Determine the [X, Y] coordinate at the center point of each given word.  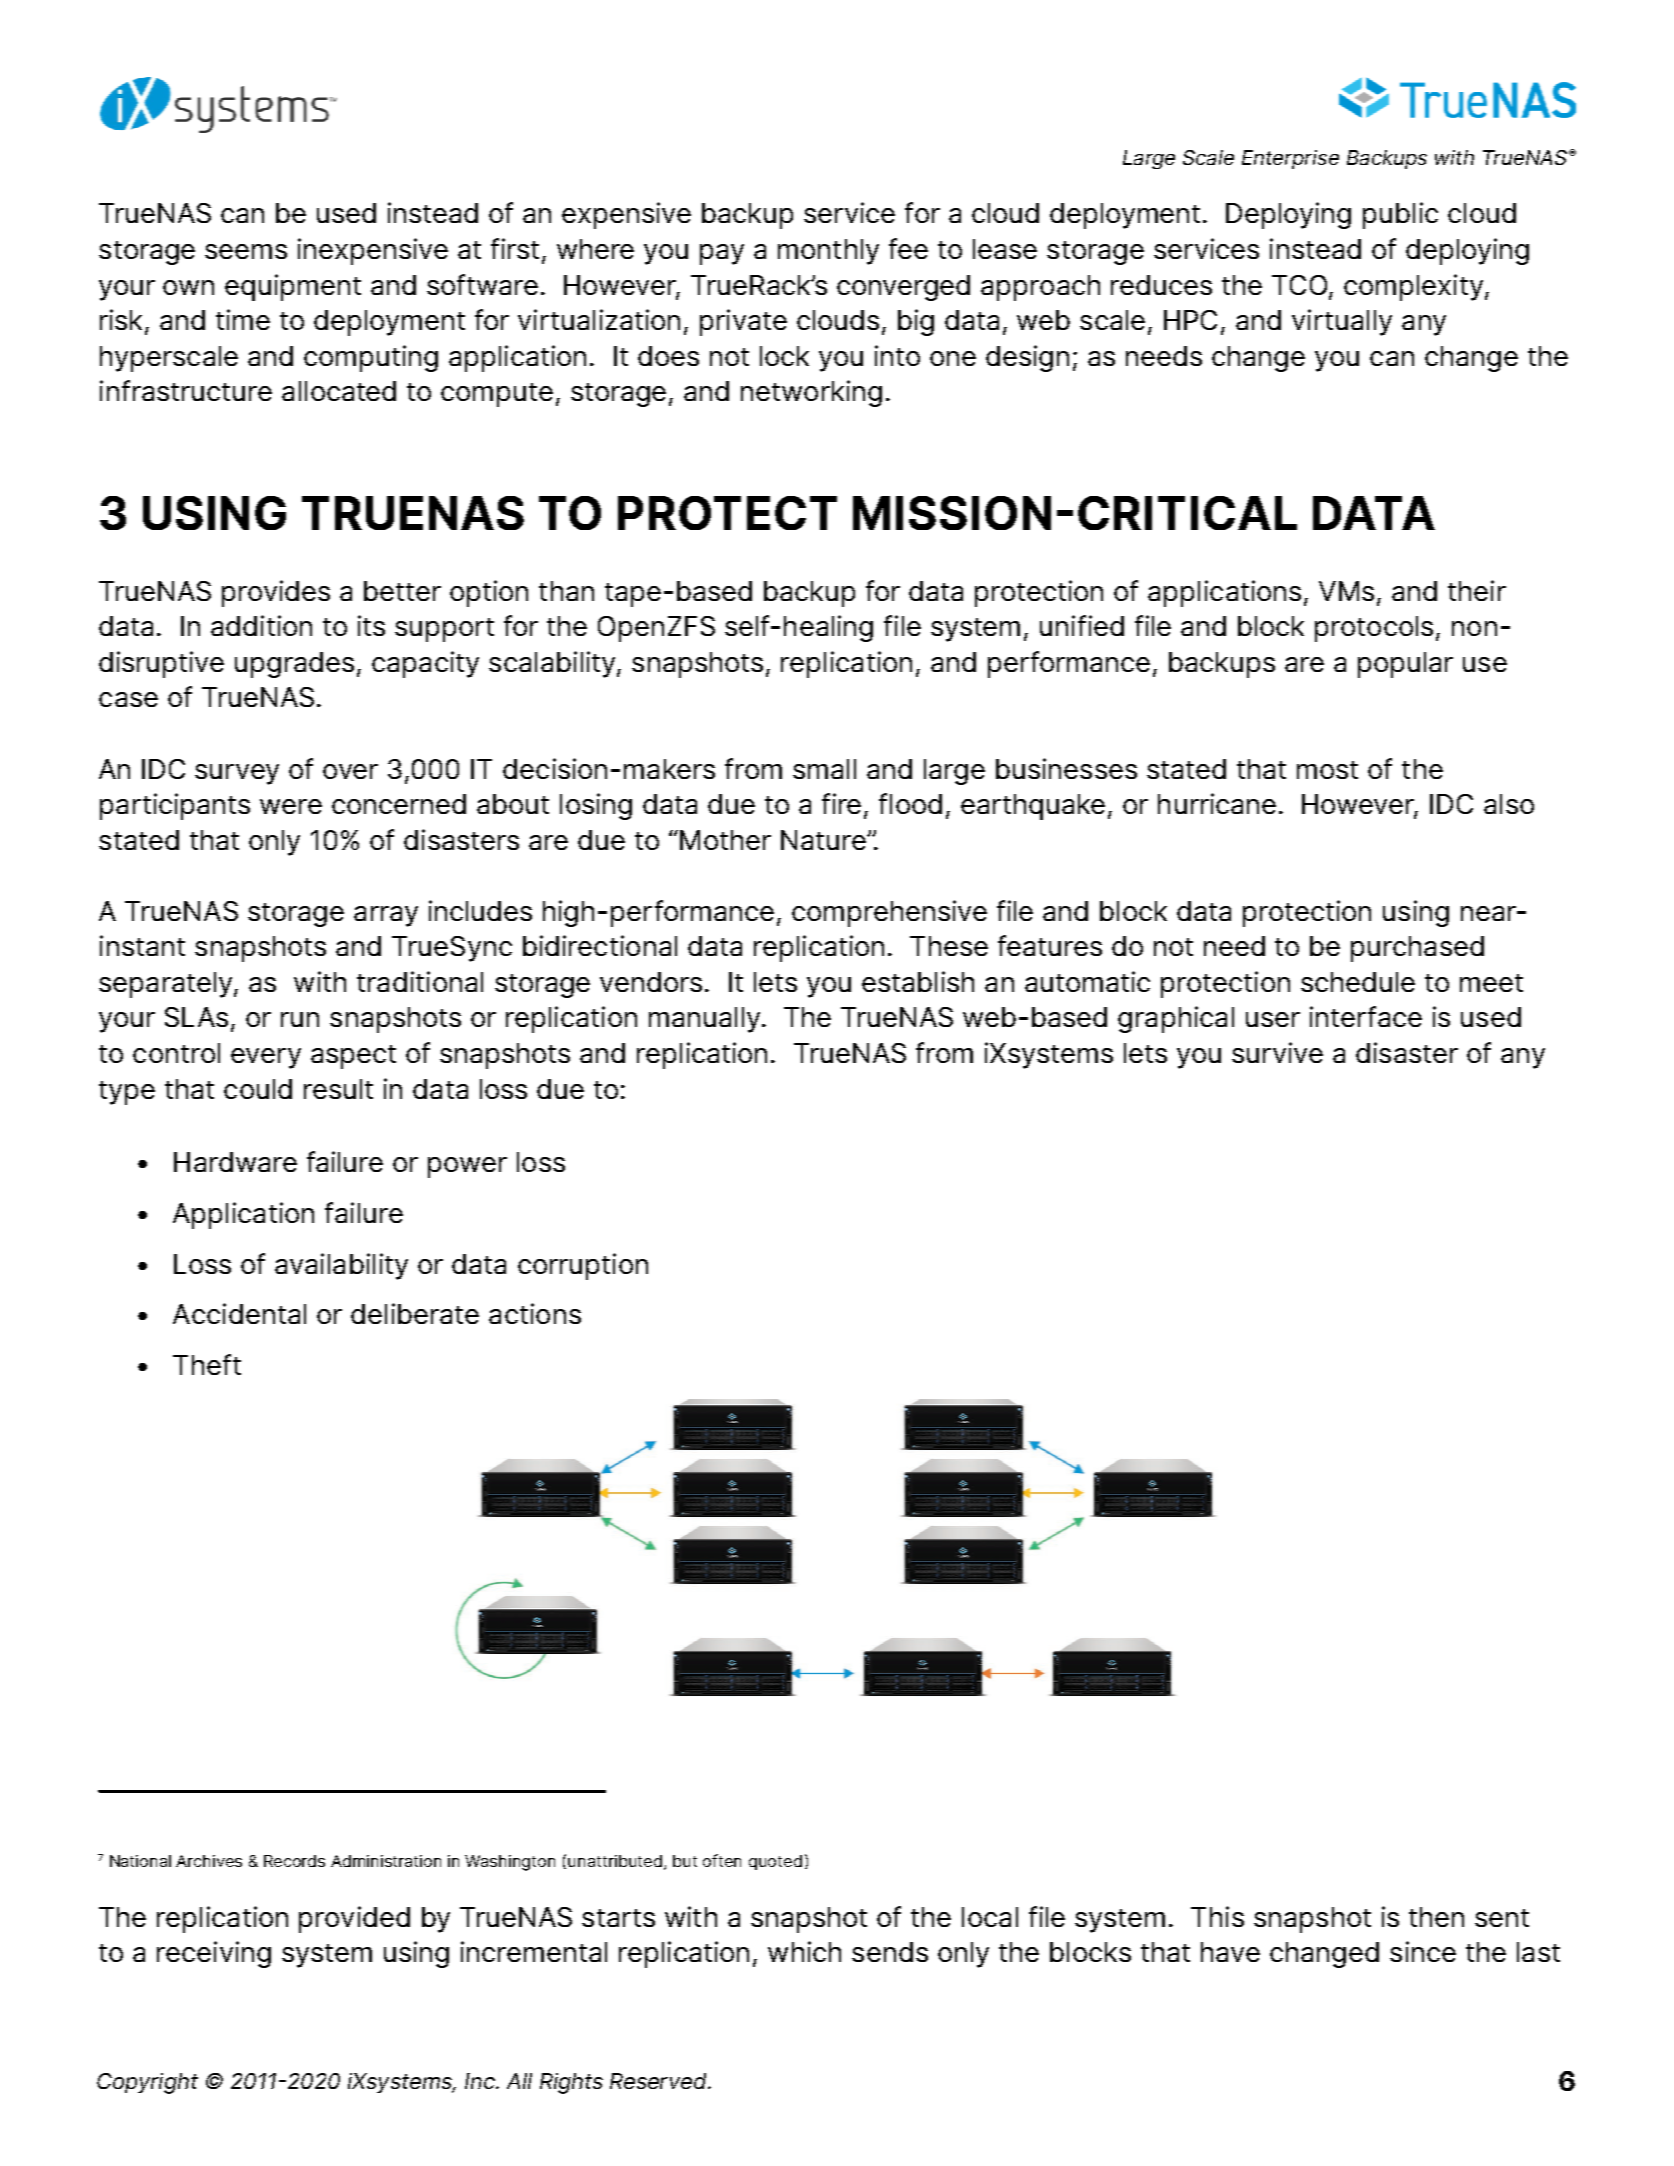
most [1327, 770]
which [804, 1951]
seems [246, 251]
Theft [207, 1364]
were [291, 806]
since [1423, 1951]
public [1400, 215]
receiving [214, 1954]
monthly [828, 252]
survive [1277, 1052]
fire [841, 803]
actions [535, 1313]
